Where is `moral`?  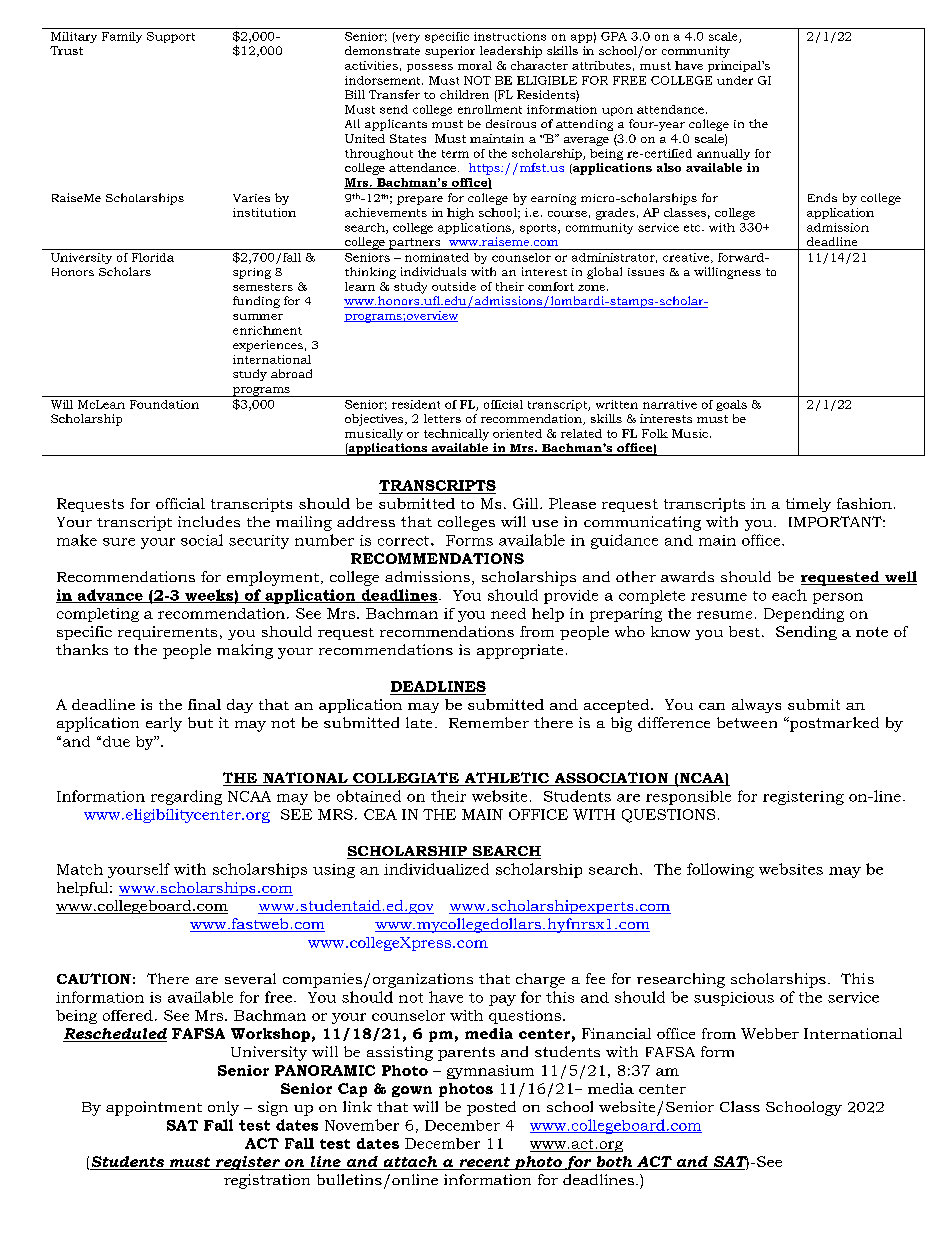
moral is located at coordinates (475, 65).
